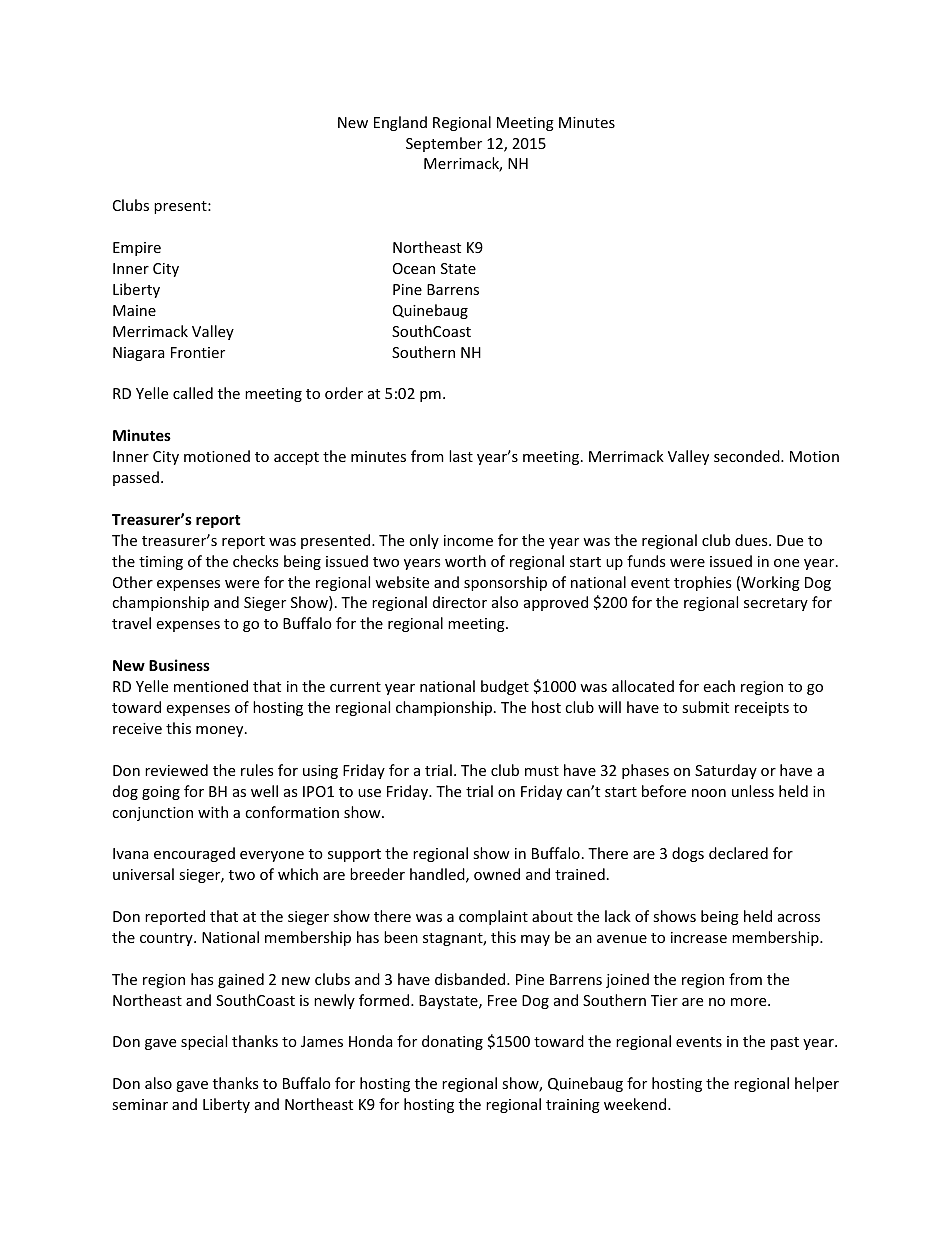 The height and width of the screenshot is (1233, 952). Describe the element at coordinates (776, 604) in the screenshot. I see `secretary` at that location.
